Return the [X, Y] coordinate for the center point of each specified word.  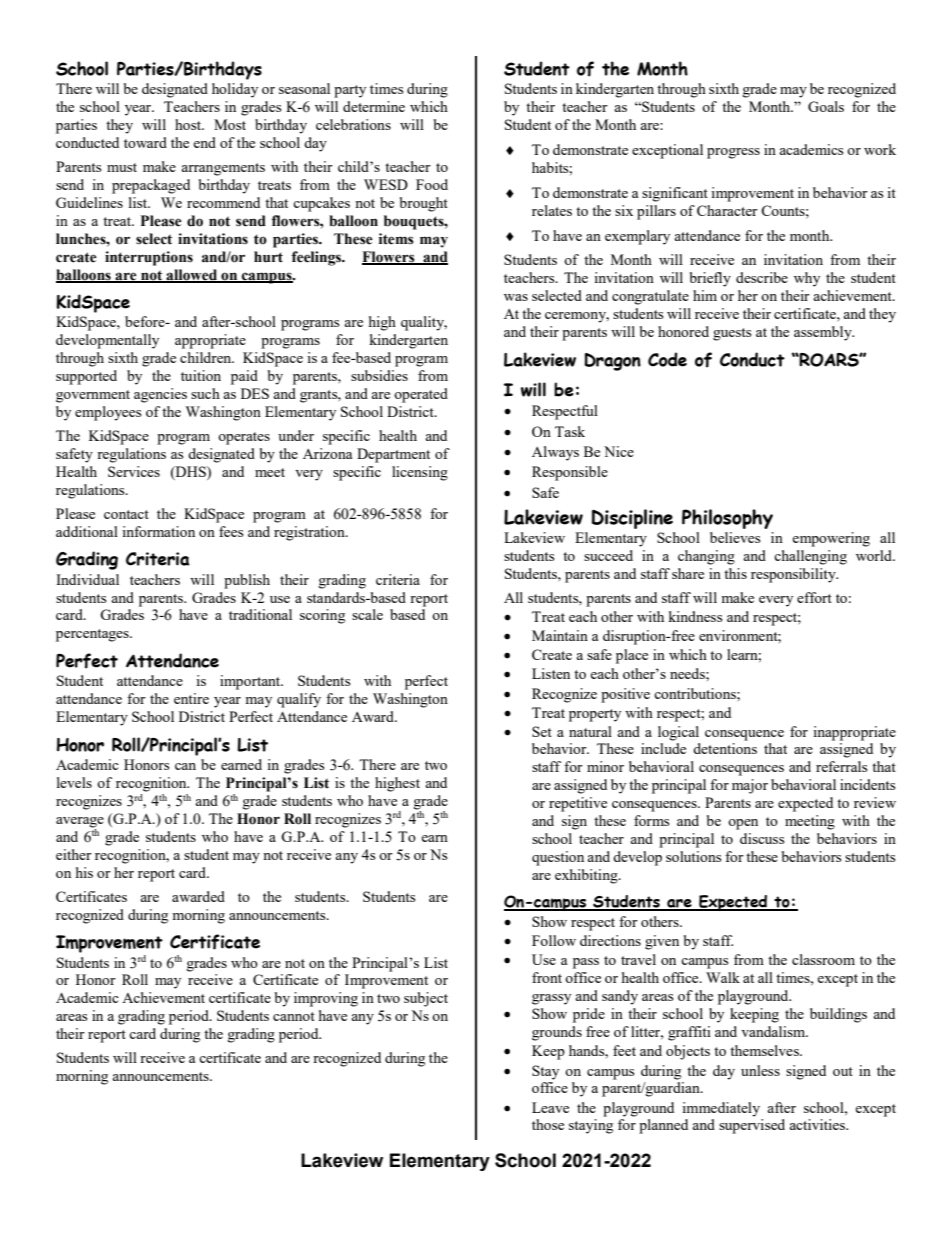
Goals [826, 106]
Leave [550, 1107]
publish [247, 581]
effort [814, 597]
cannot [294, 1016]
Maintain [560, 635]
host [189, 124]
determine [374, 106]
